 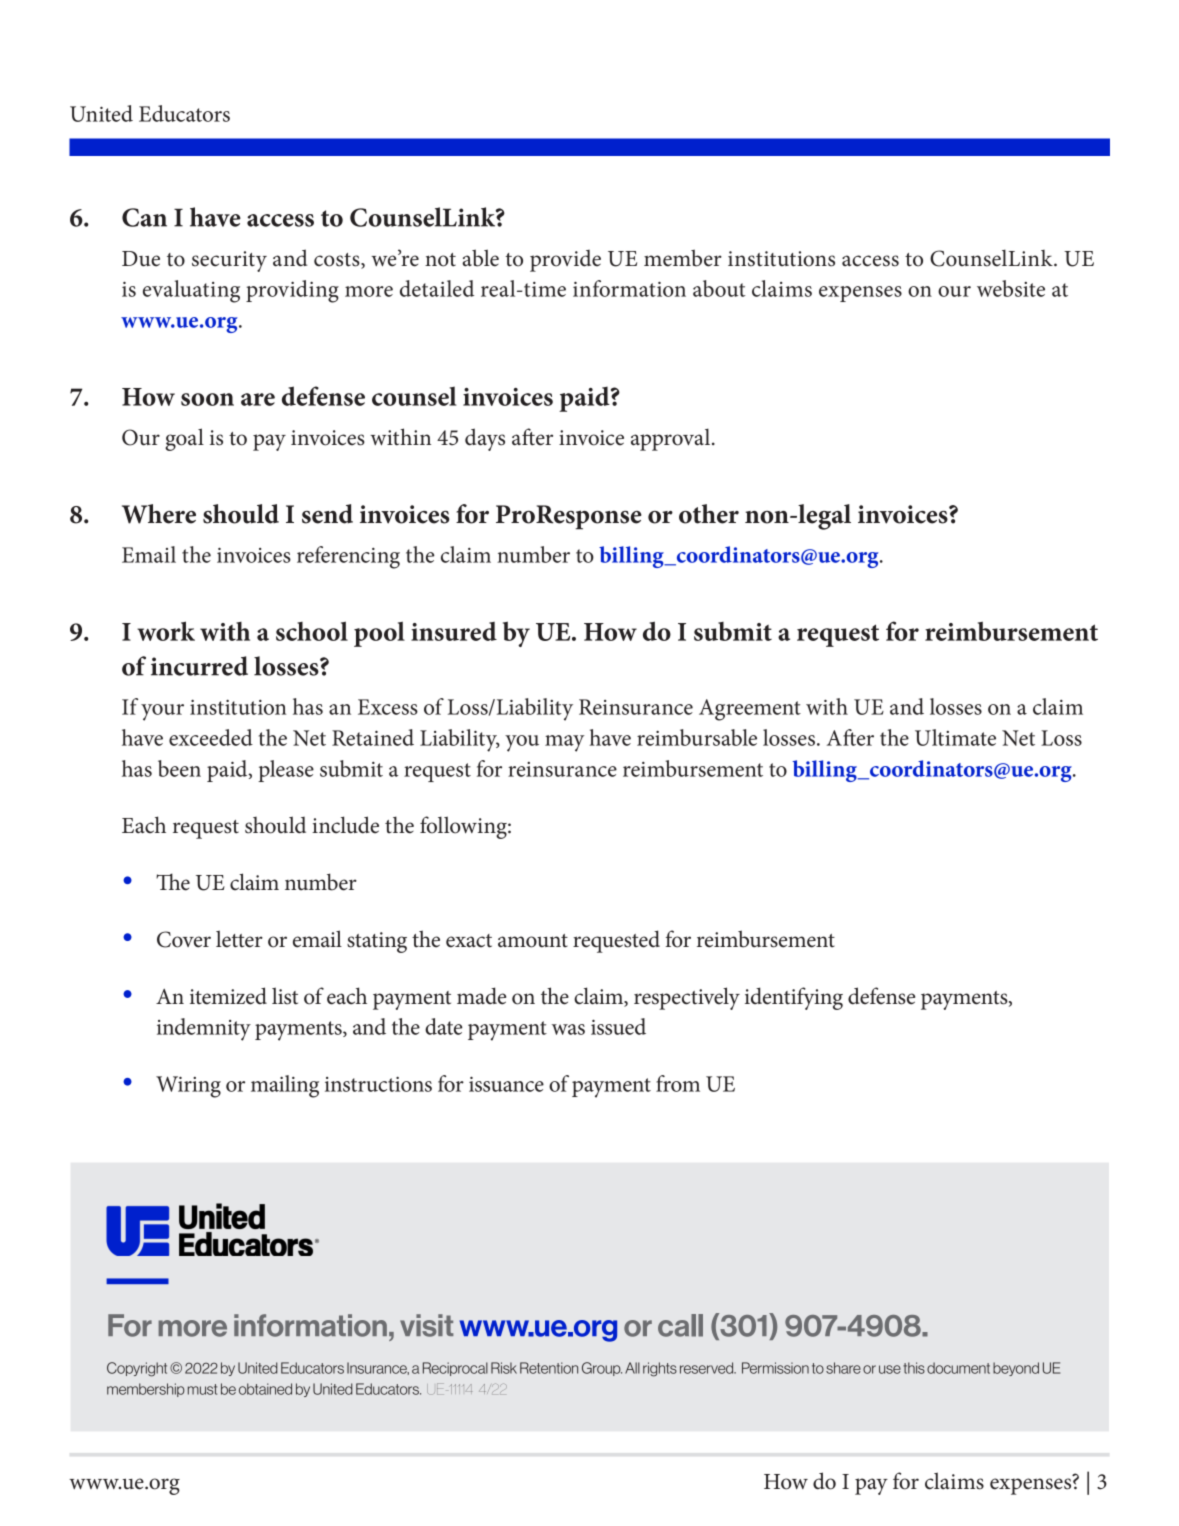 I want to click on obtained, so click(x=265, y=1389).
